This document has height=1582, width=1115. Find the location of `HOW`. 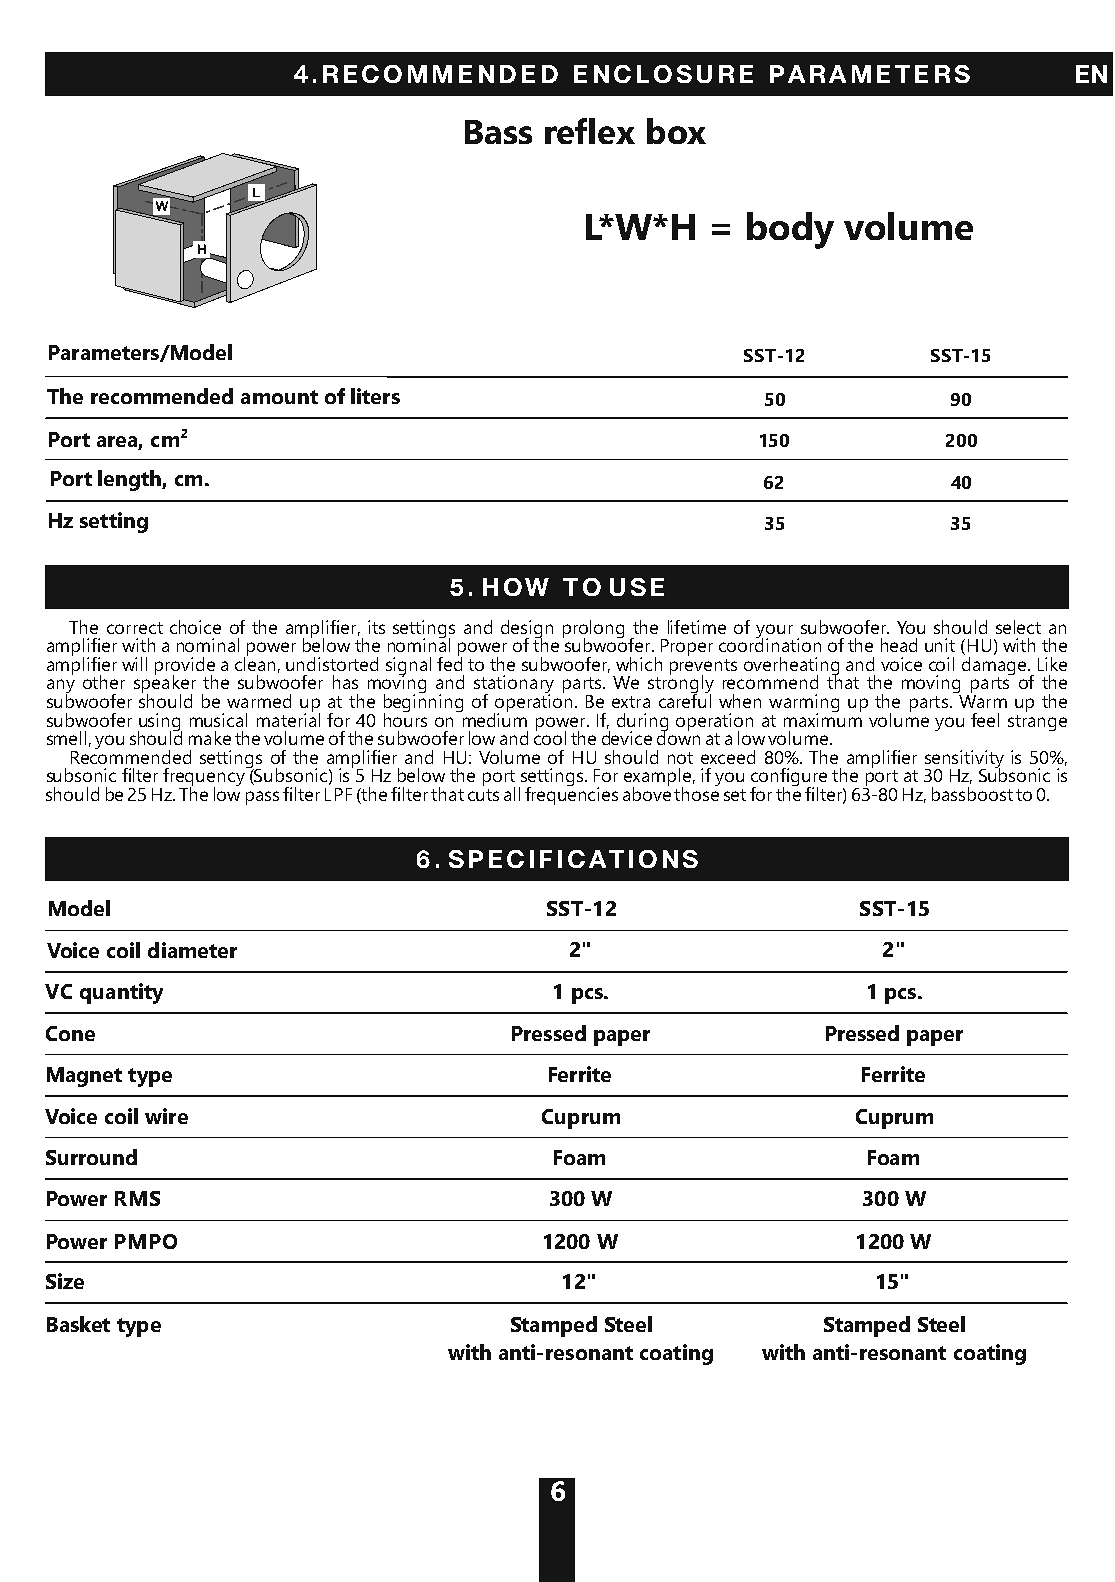

HOW is located at coordinates (516, 587).
